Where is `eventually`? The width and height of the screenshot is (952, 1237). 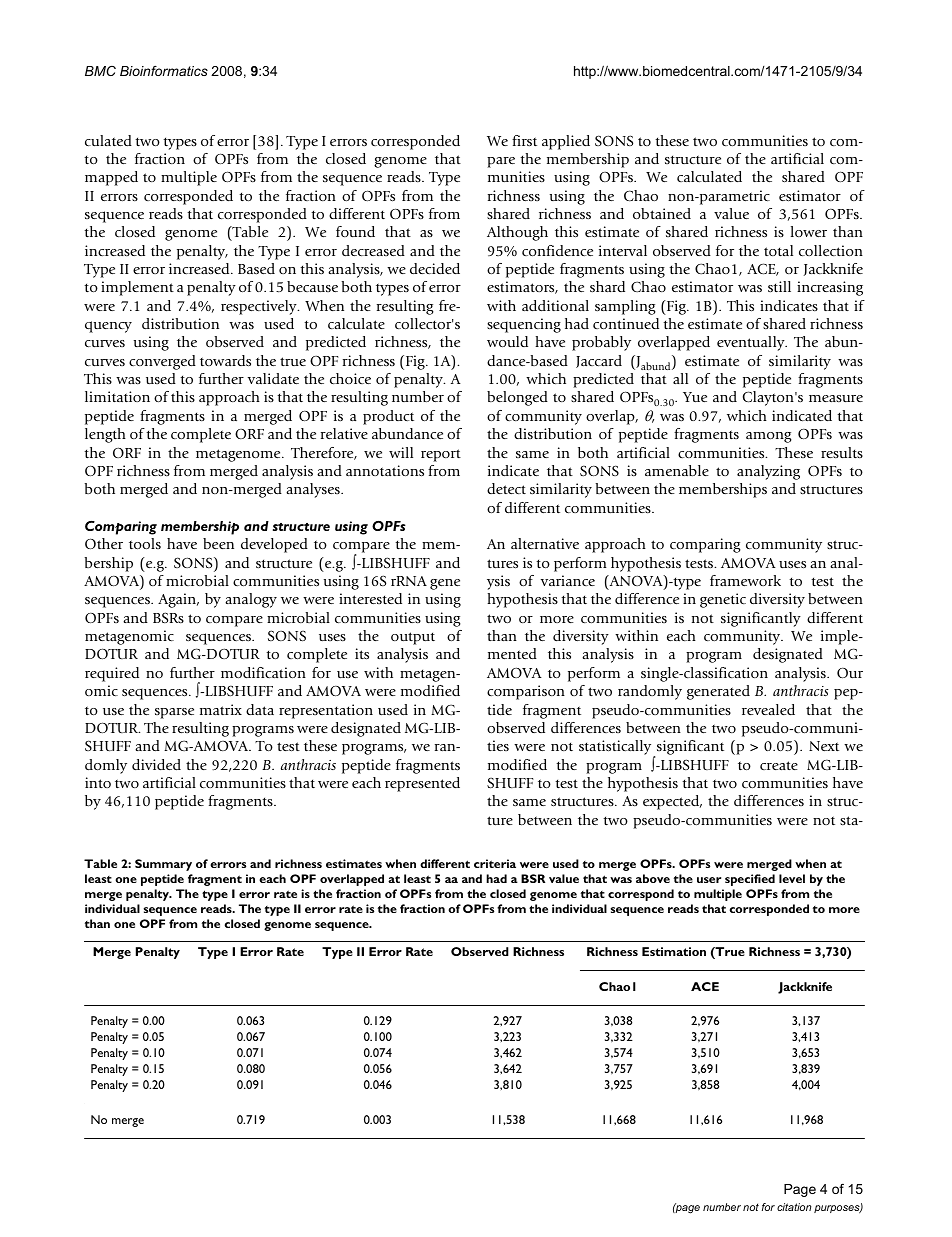
eventually is located at coordinates (752, 343).
